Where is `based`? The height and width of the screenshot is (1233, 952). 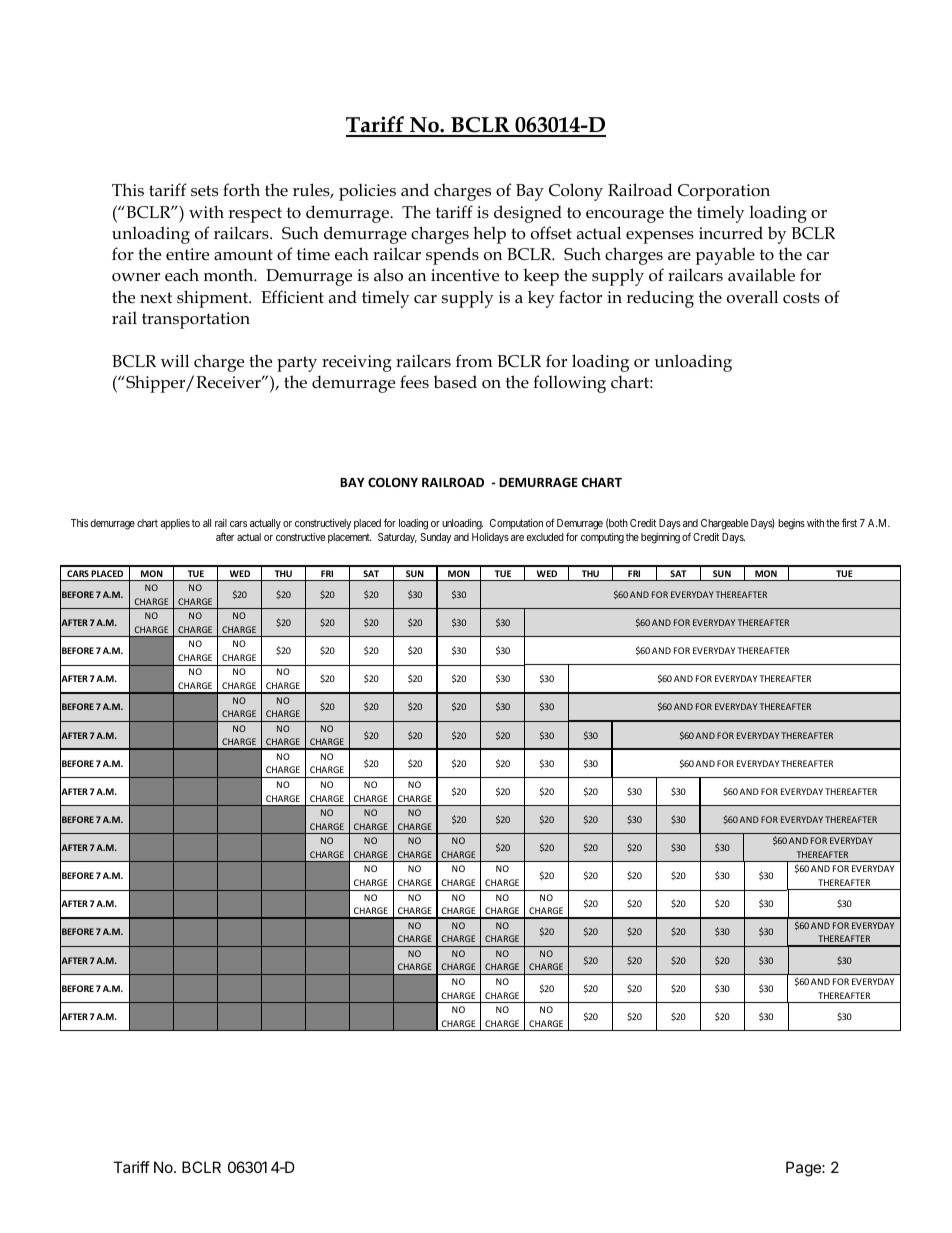
based is located at coordinates (455, 382).
